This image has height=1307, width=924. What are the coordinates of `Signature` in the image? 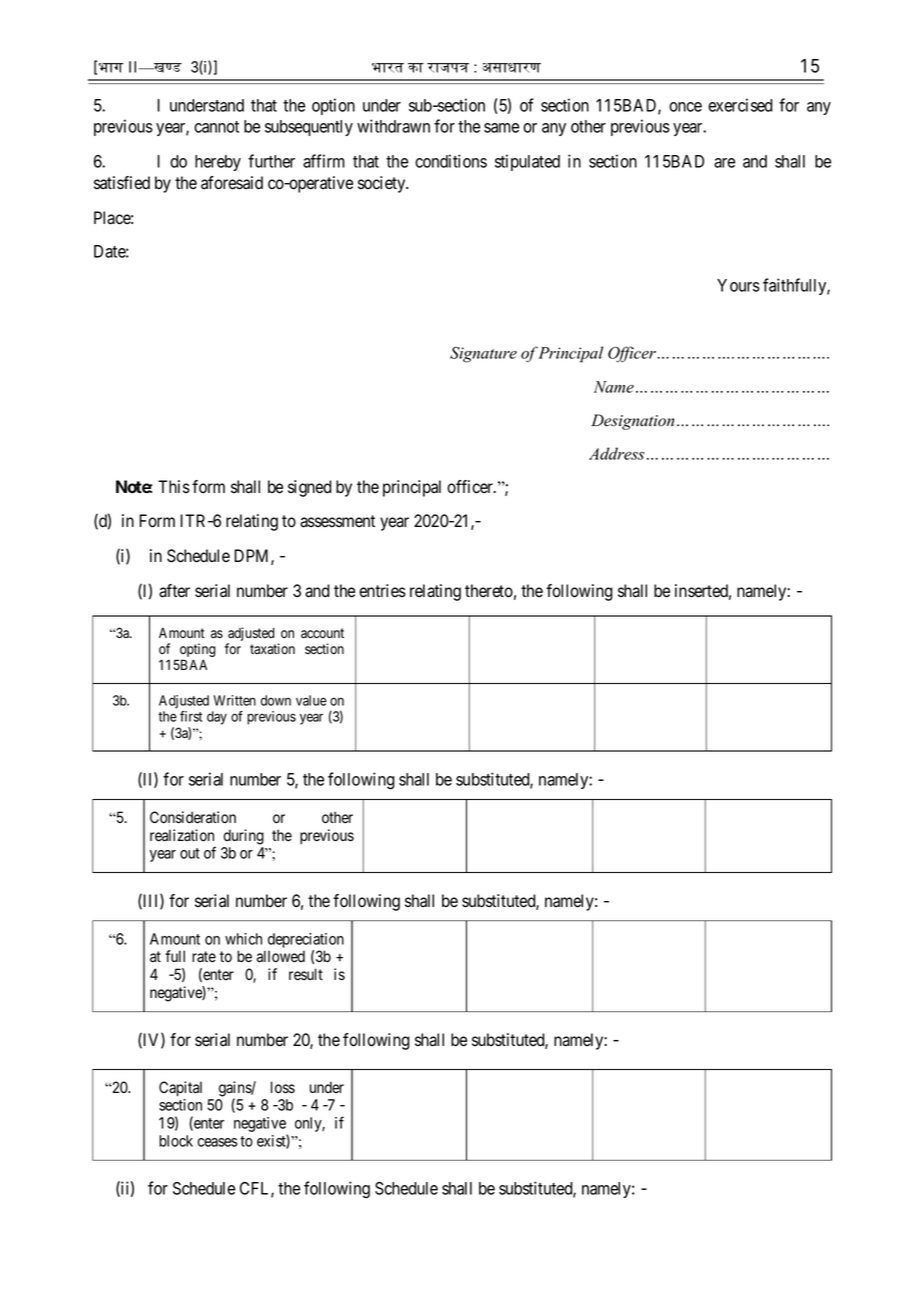 It's located at (483, 354).
